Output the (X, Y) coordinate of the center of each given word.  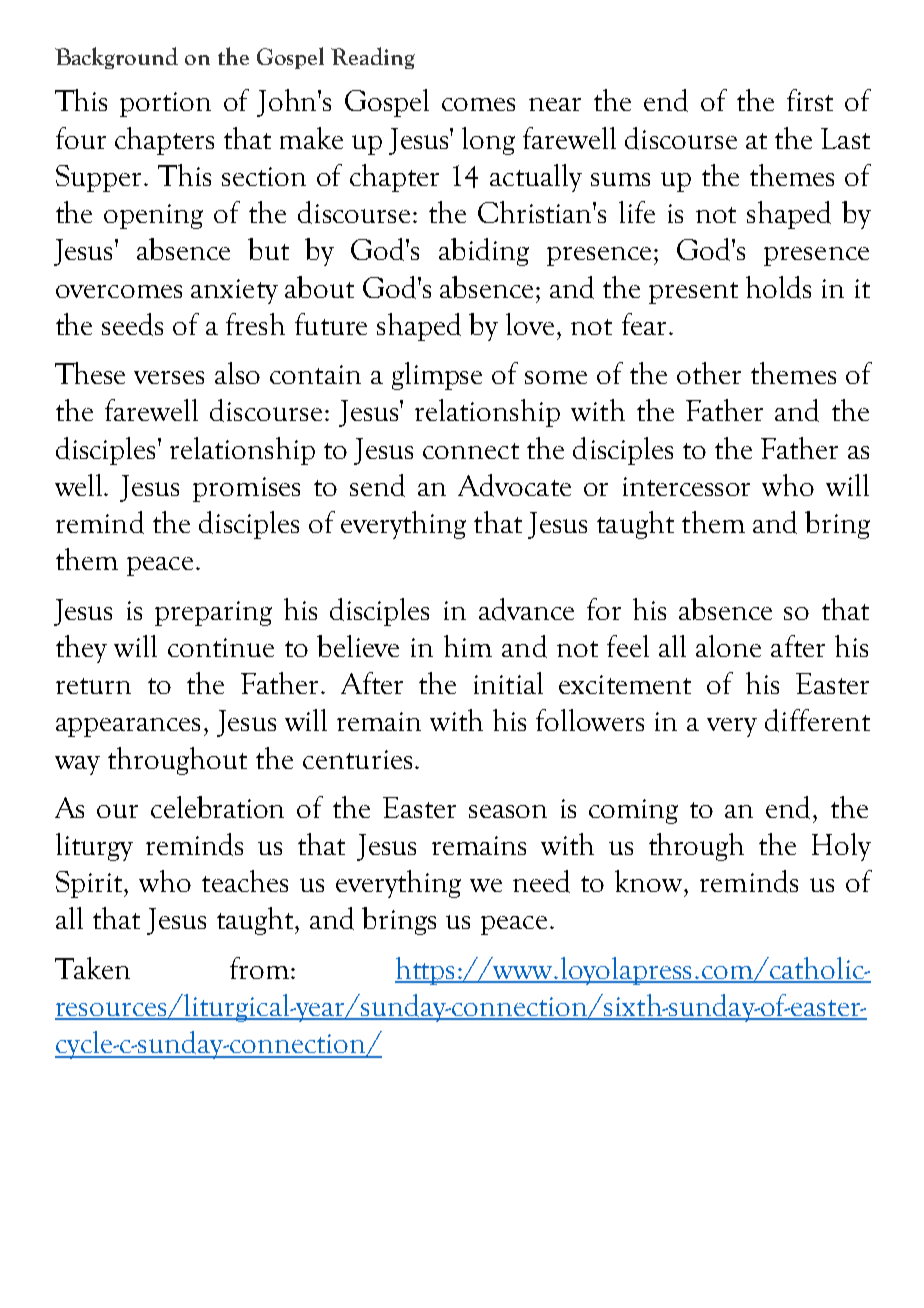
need (541, 881)
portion (165, 104)
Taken (92, 968)
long (488, 141)
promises (246, 489)
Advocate (514, 485)
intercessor (686, 486)
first (810, 100)
